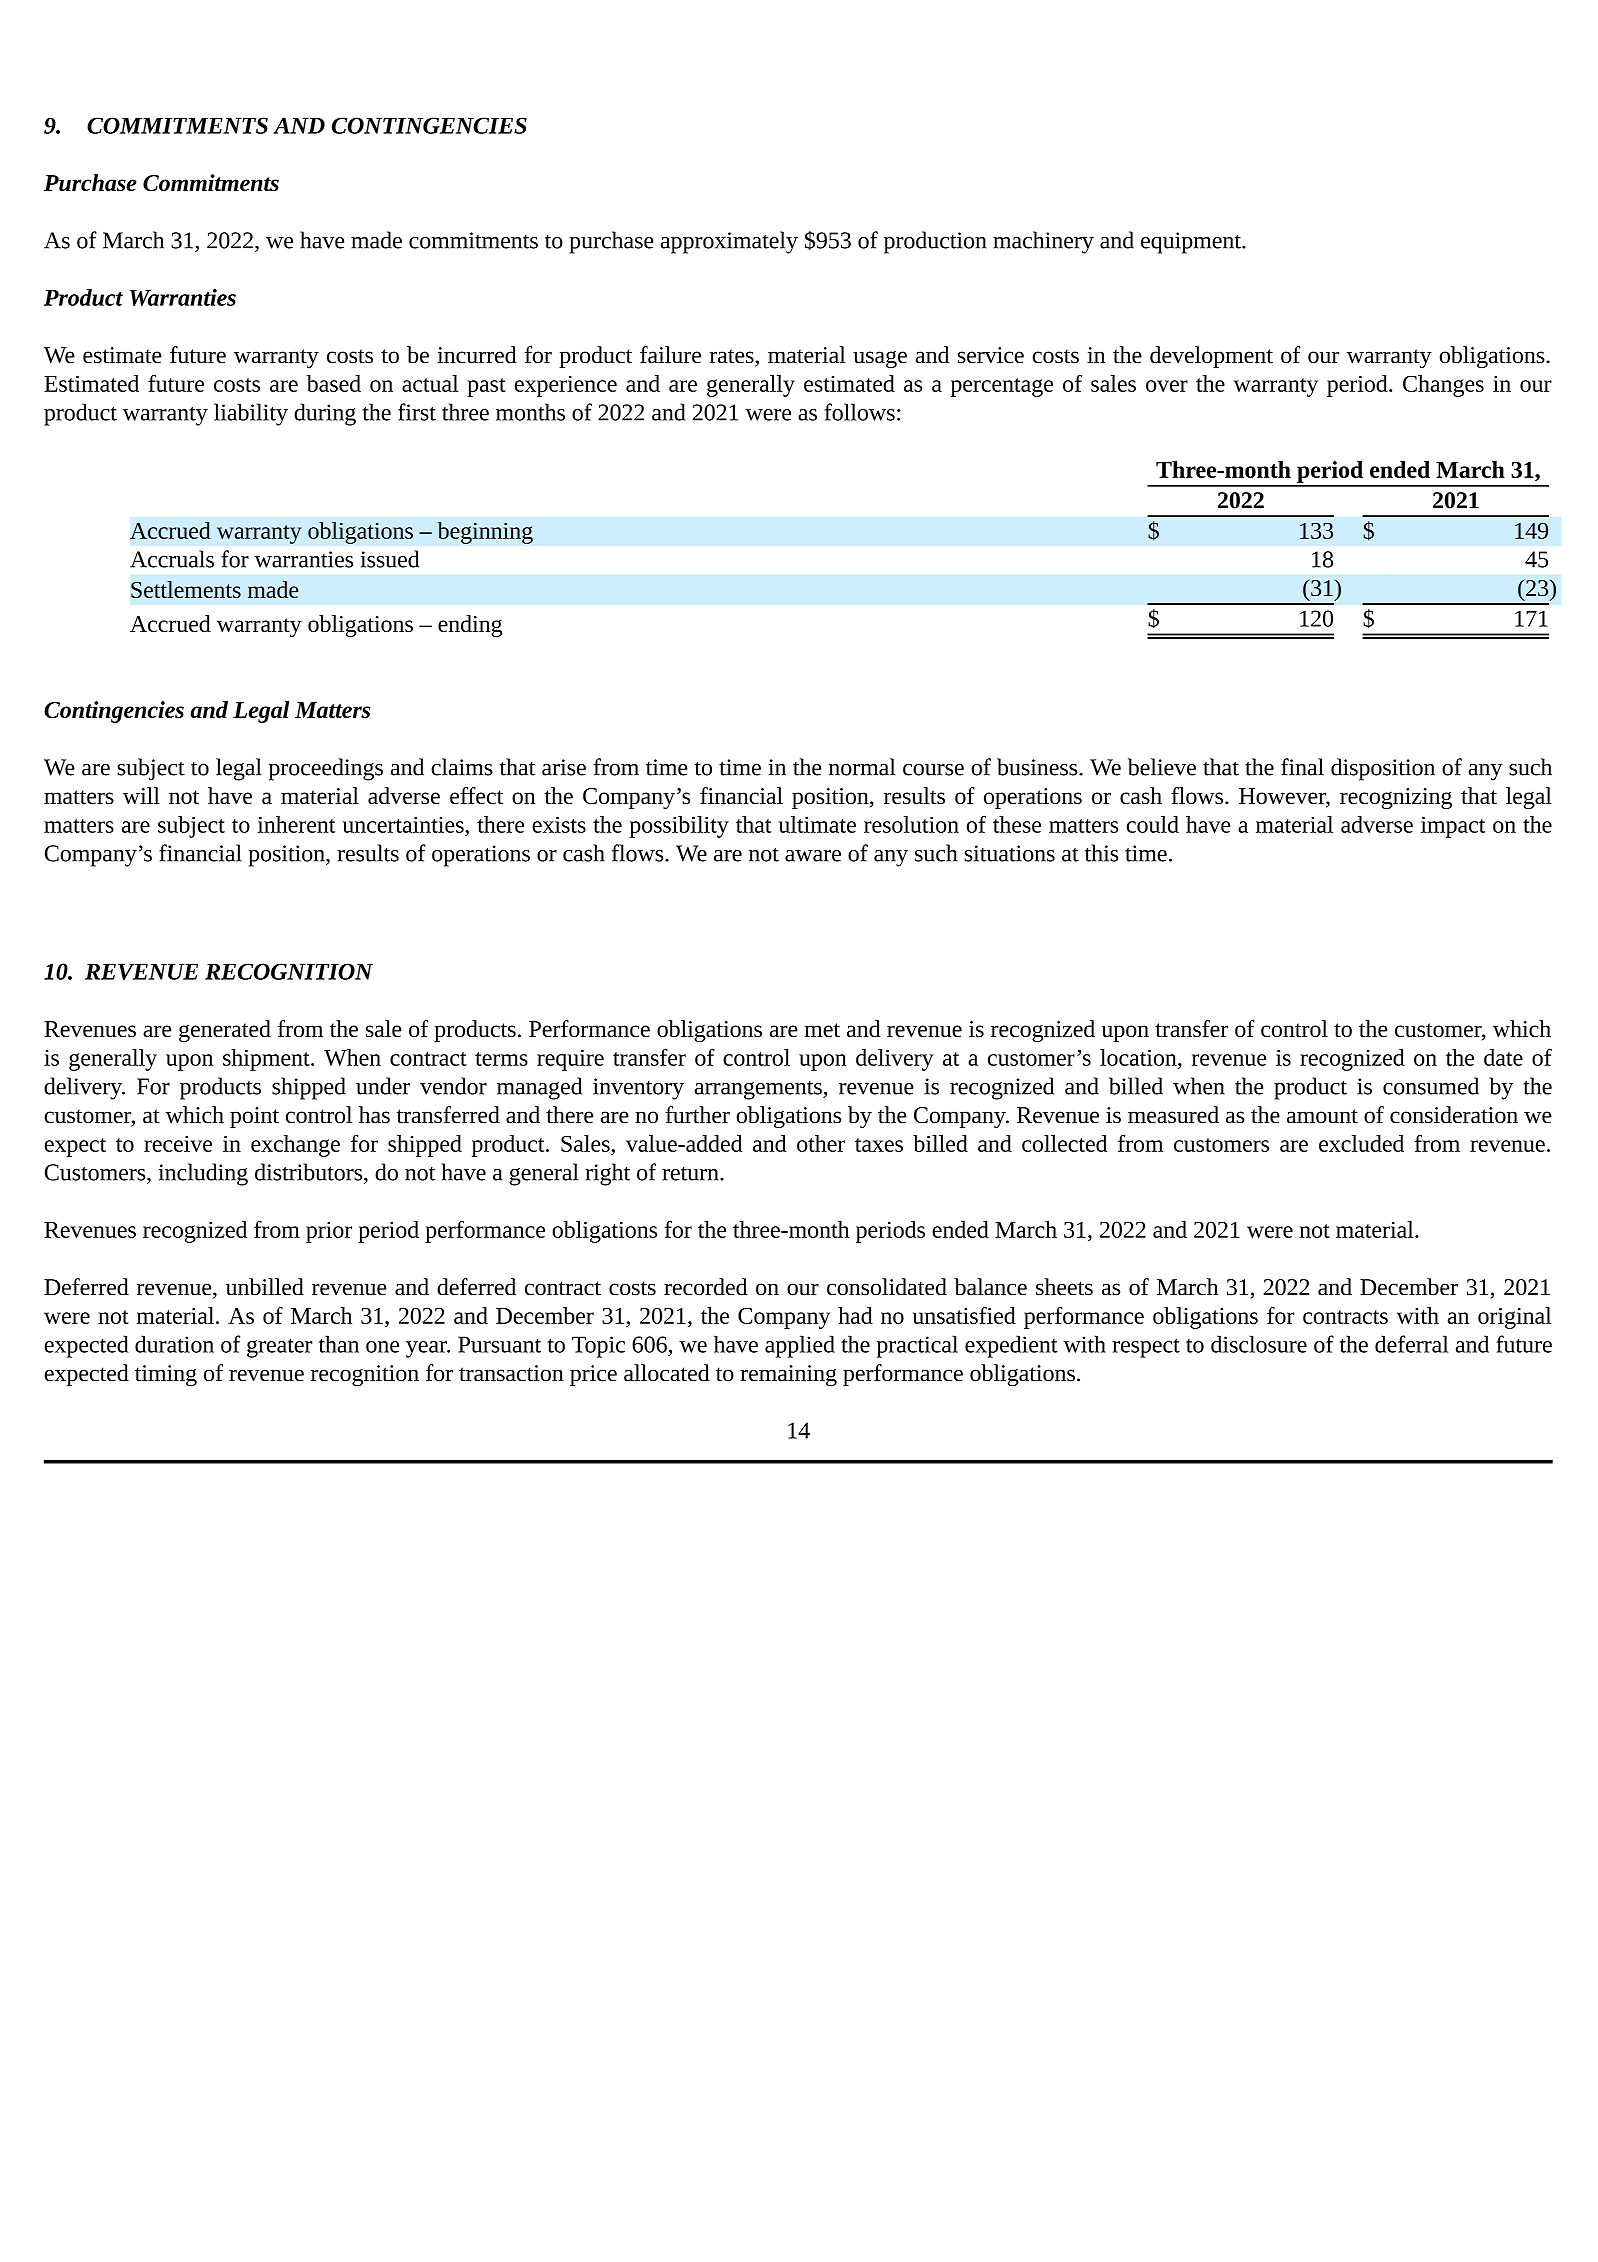 The image size is (1598, 2262). Describe the element at coordinates (1302, 767) in the image. I see `final` at that location.
